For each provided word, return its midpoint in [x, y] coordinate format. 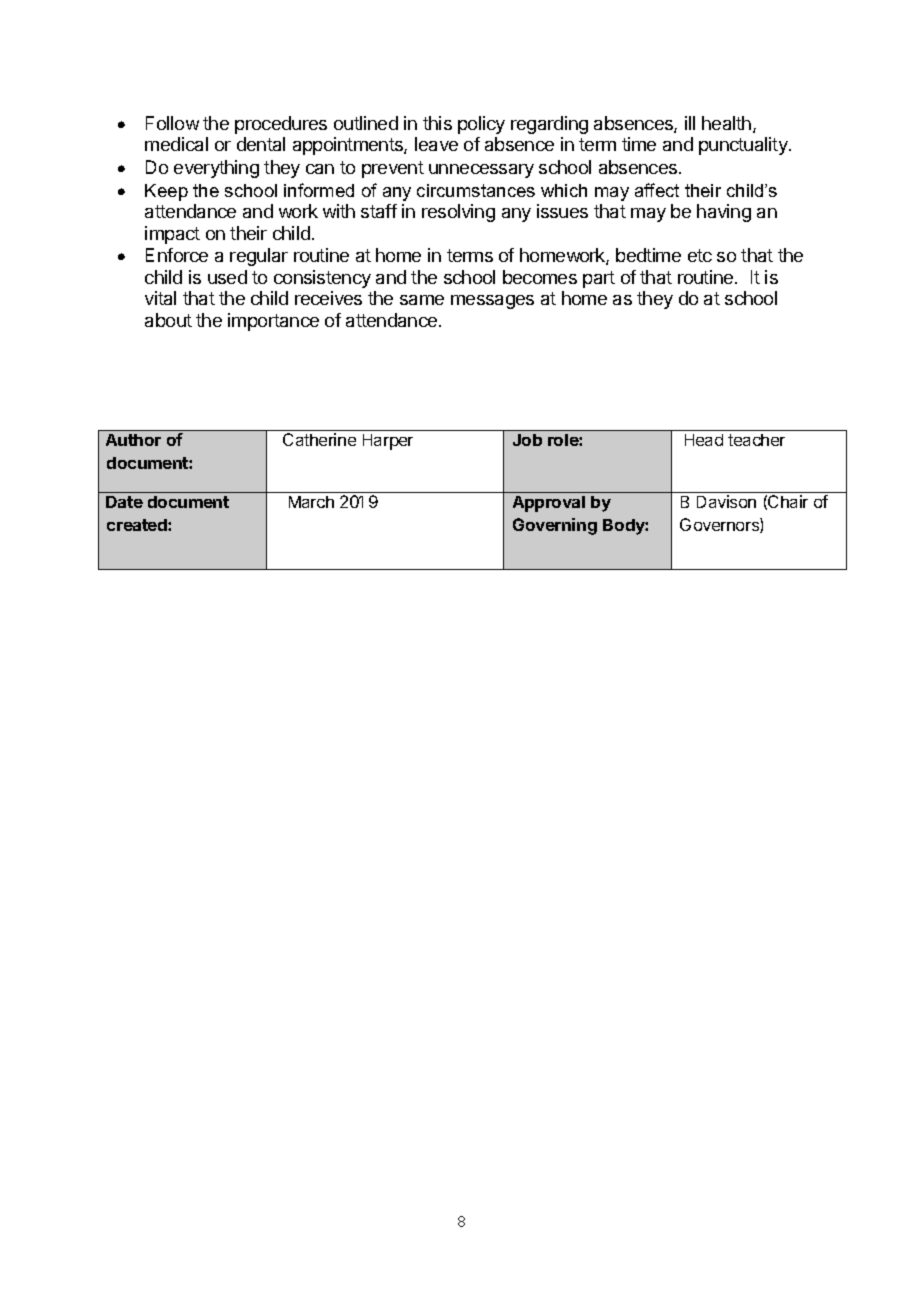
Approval [549, 504]
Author [133, 440]
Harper [388, 442]
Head [704, 440]
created [138, 525]
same [422, 300]
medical [176, 144]
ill [690, 123]
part [599, 279]
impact [172, 235]
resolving [458, 213]
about [168, 320]
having [724, 213]
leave [436, 144]
